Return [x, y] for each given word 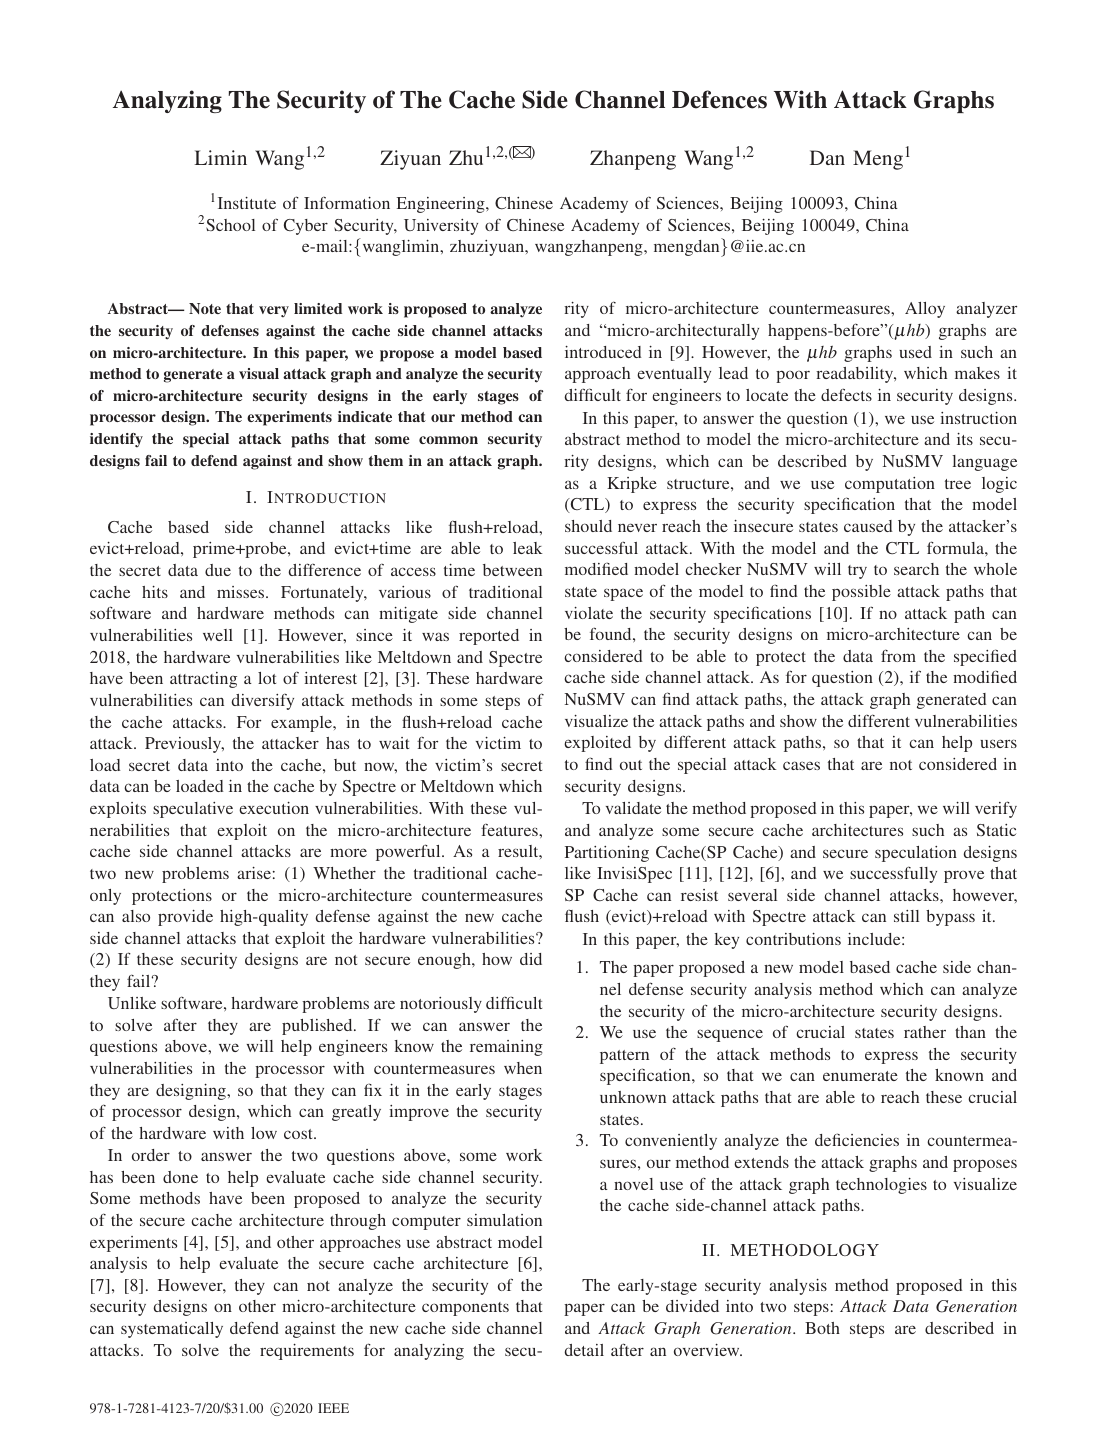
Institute [247, 203]
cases [801, 765]
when [523, 1068]
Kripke [632, 485]
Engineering [442, 205]
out [631, 765]
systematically [172, 1330]
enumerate [860, 1076]
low [264, 1133]
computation [890, 485]
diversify [262, 702]
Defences [719, 99]
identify [116, 440]
